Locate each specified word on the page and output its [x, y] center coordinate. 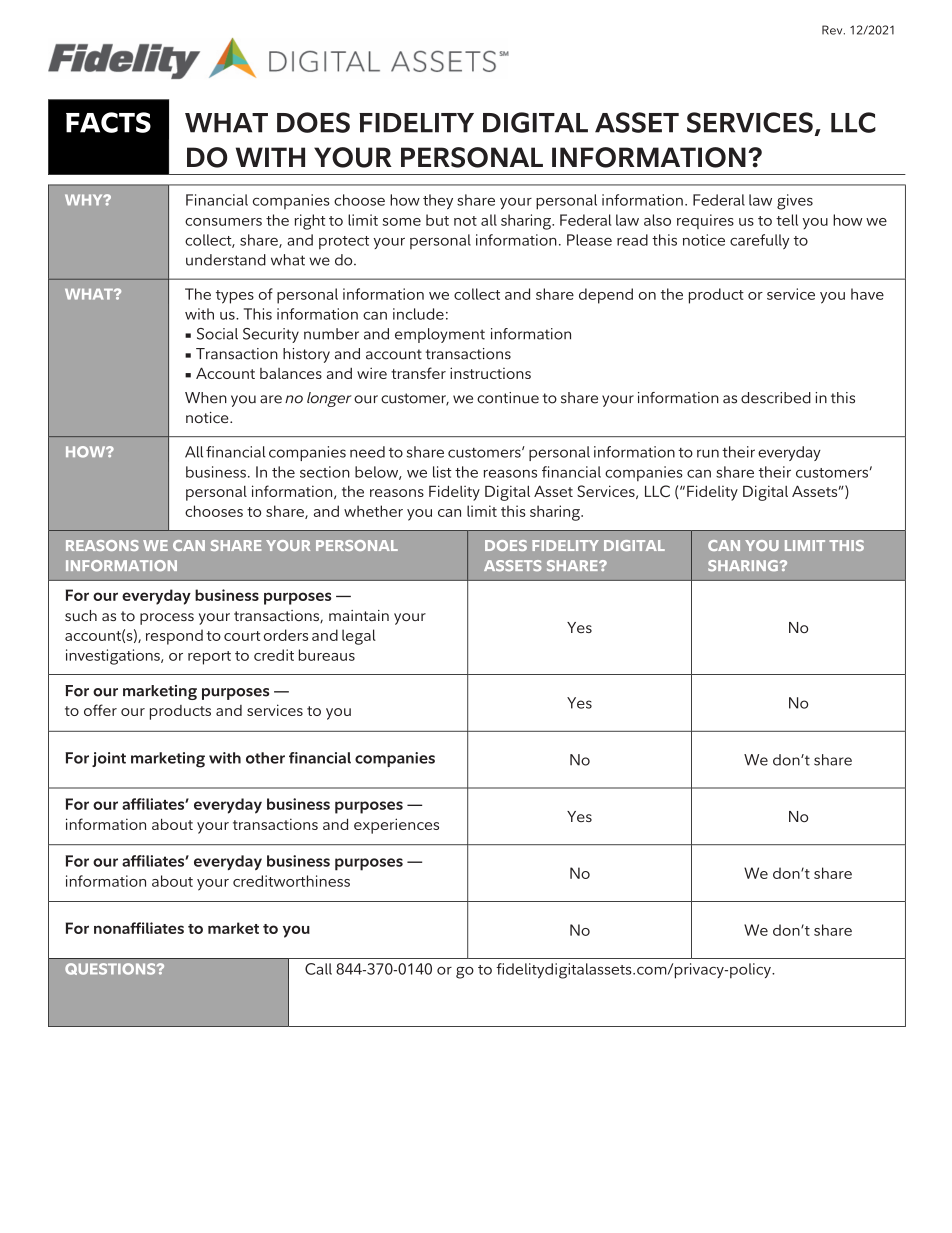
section [325, 472]
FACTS [108, 122]
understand [226, 260]
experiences [396, 826]
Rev [833, 30]
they [438, 201]
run [708, 453]
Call [318, 969]
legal [359, 637]
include [418, 314]
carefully [759, 241]
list [442, 472]
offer [100, 710]
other [265, 758]
